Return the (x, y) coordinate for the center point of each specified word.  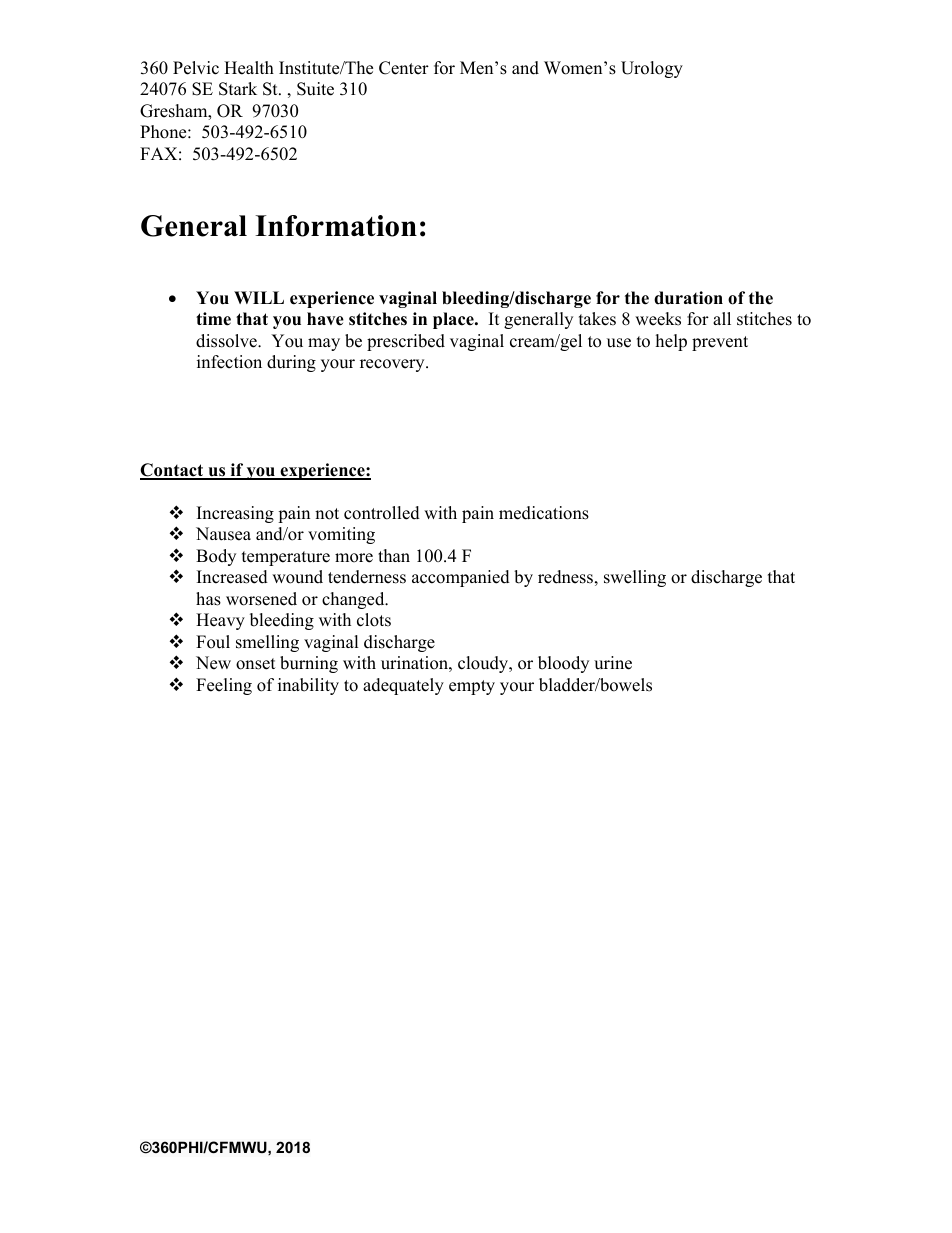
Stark (238, 89)
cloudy (484, 664)
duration (688, 298)
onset (256, 664)
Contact (173, 471)
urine (613, 663)
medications (544, 513)
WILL (259, 297)
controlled (382, 513)
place (454, 320)
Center (404, 68)
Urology (652, 69)
